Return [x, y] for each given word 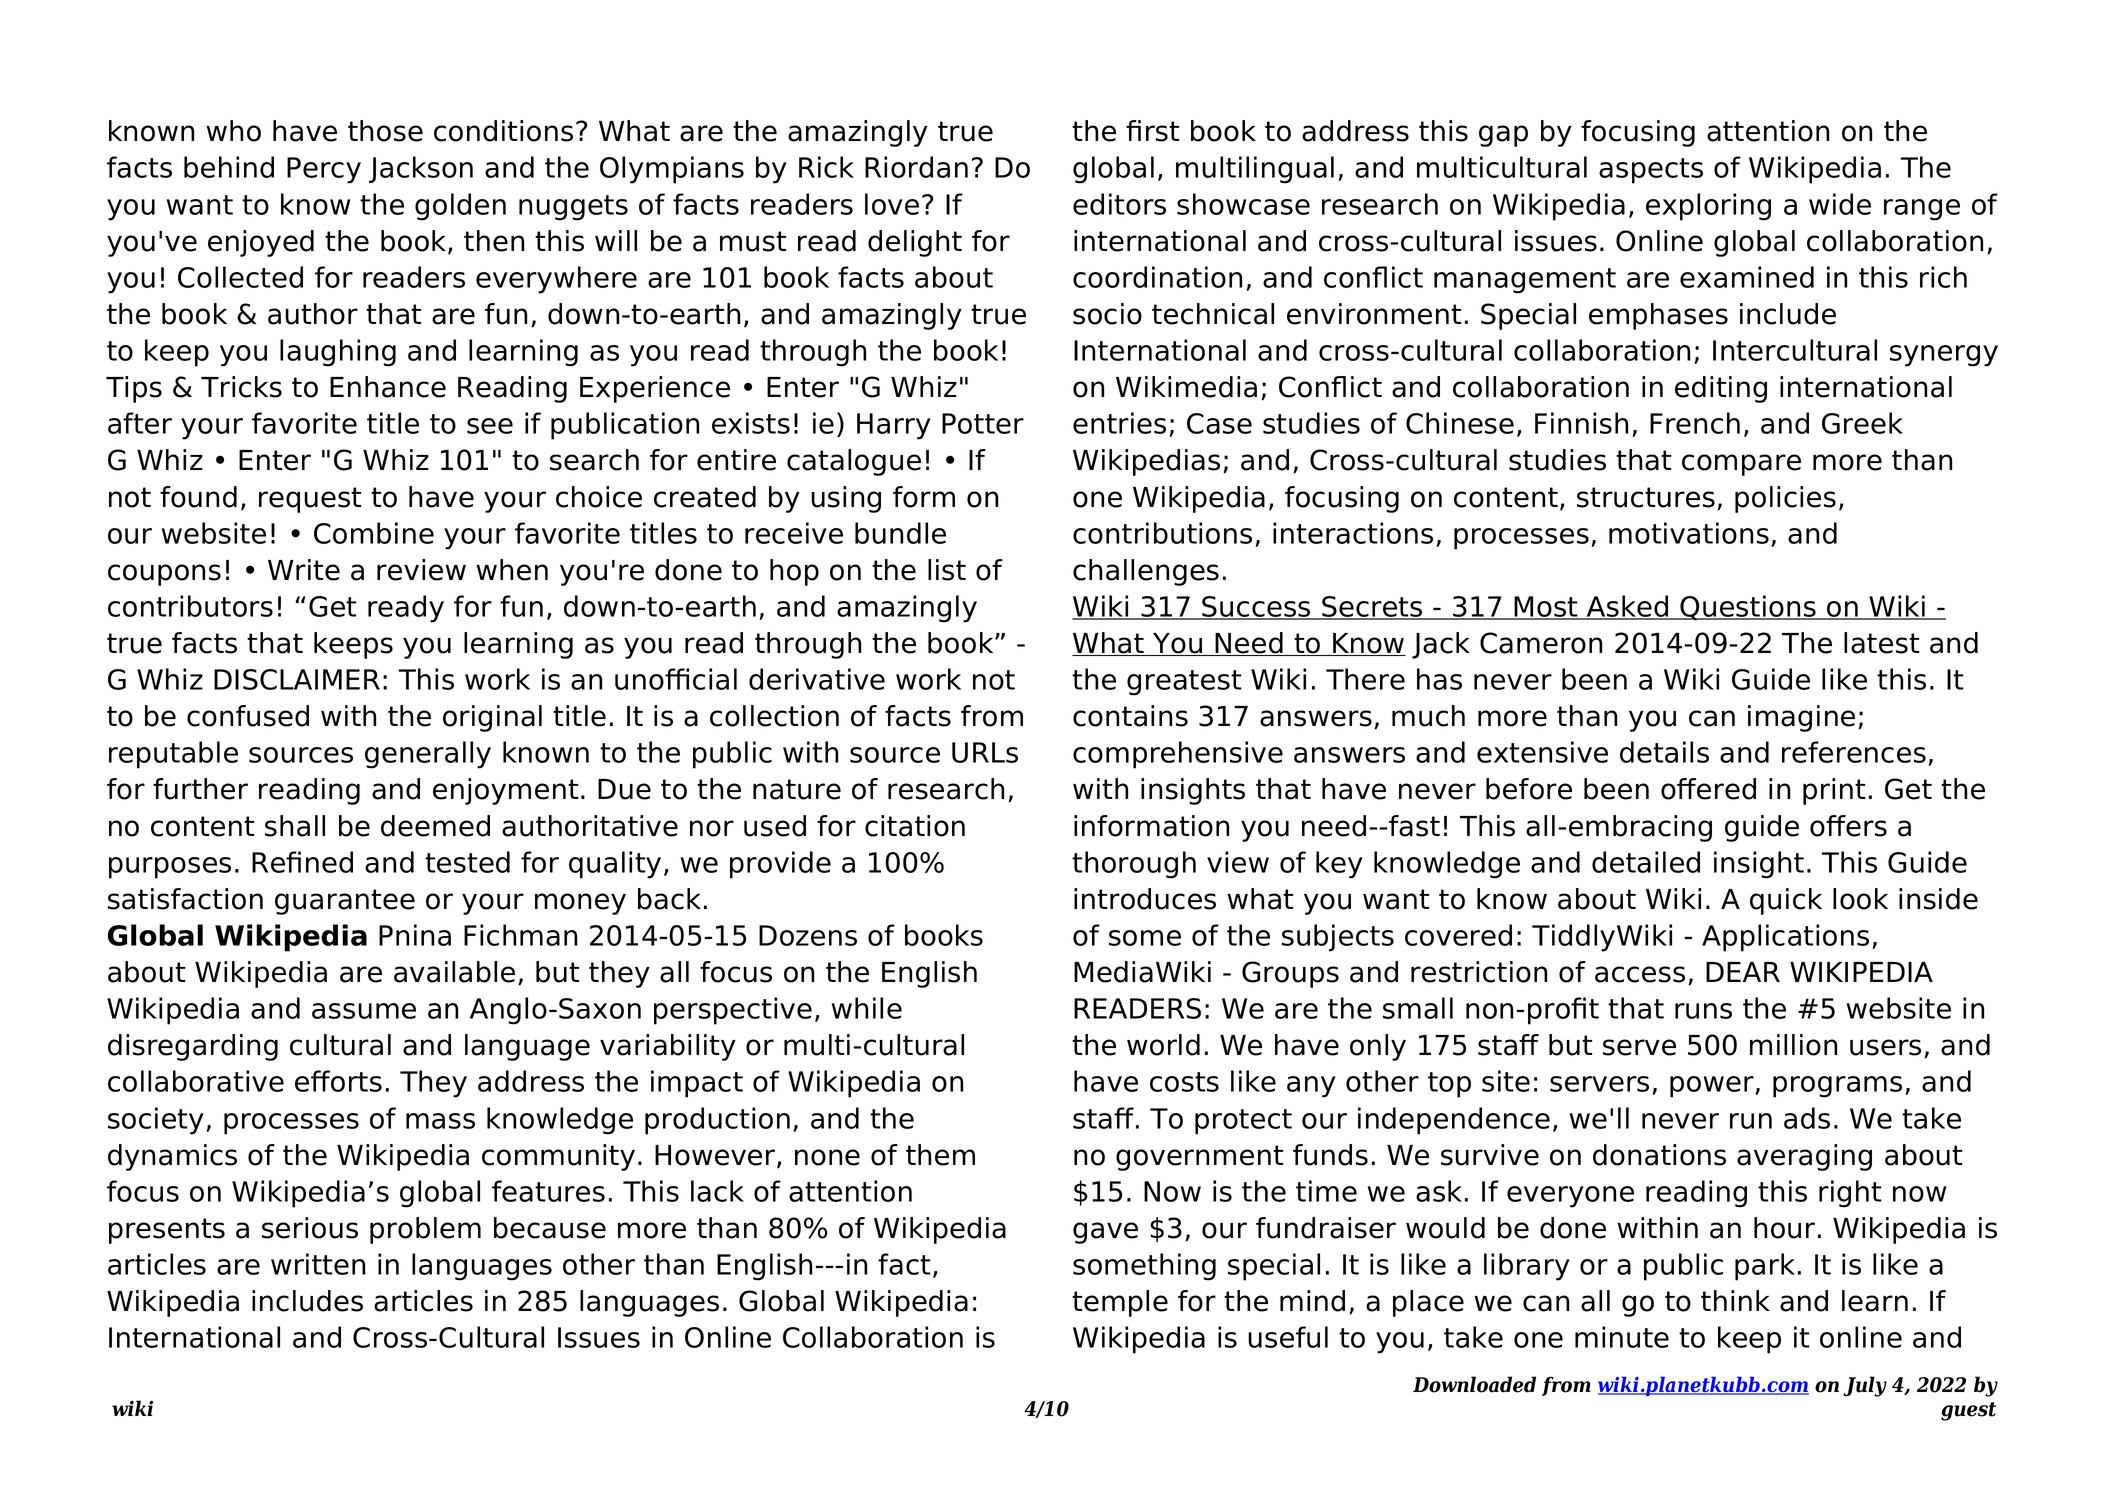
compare [1741, 465]
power [1713, 1087]
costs [1184, 1082]
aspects [1651, 171]
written [318, 1264]
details [1664, 752]
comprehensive [1178, 755]
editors [1119, 204]
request [310, 500]
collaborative [196, 1081]
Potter [983, 423]
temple [1120, 1303]
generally [428, 755]
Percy [324, 170]
